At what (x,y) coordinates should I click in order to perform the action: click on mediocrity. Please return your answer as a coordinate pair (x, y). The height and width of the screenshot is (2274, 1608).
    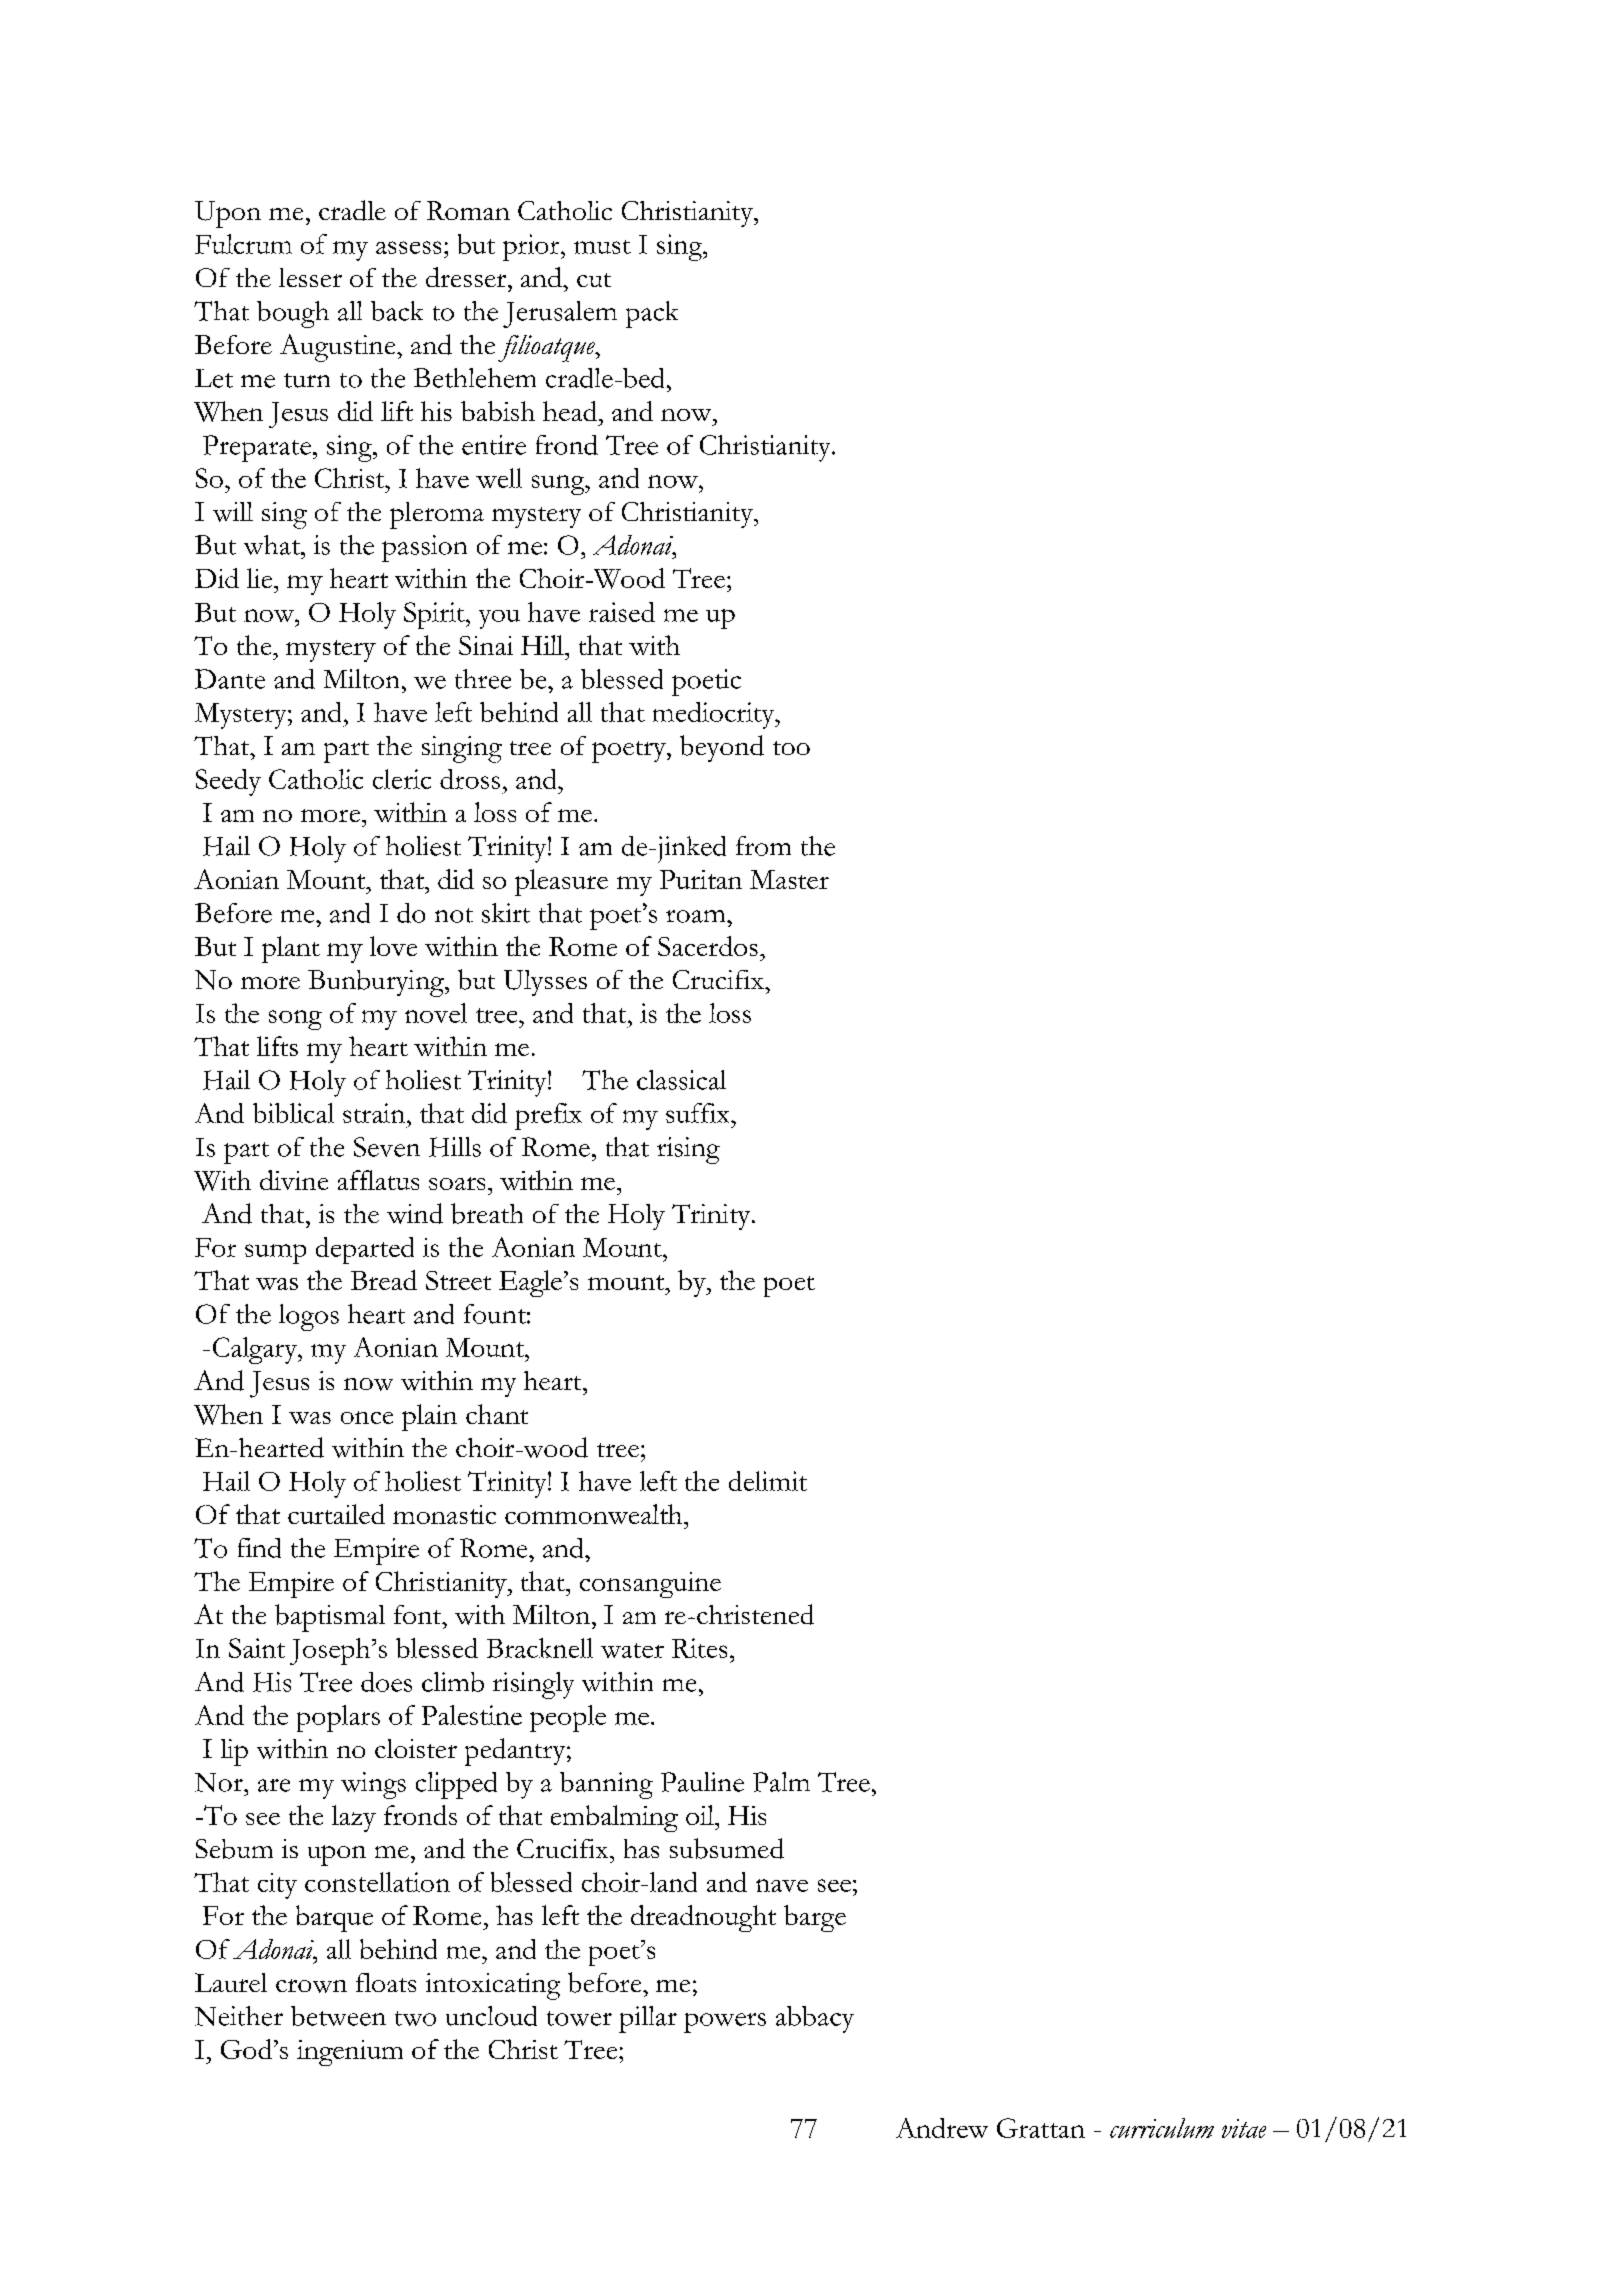
    Looking at the image, I should click on (715, 715).
